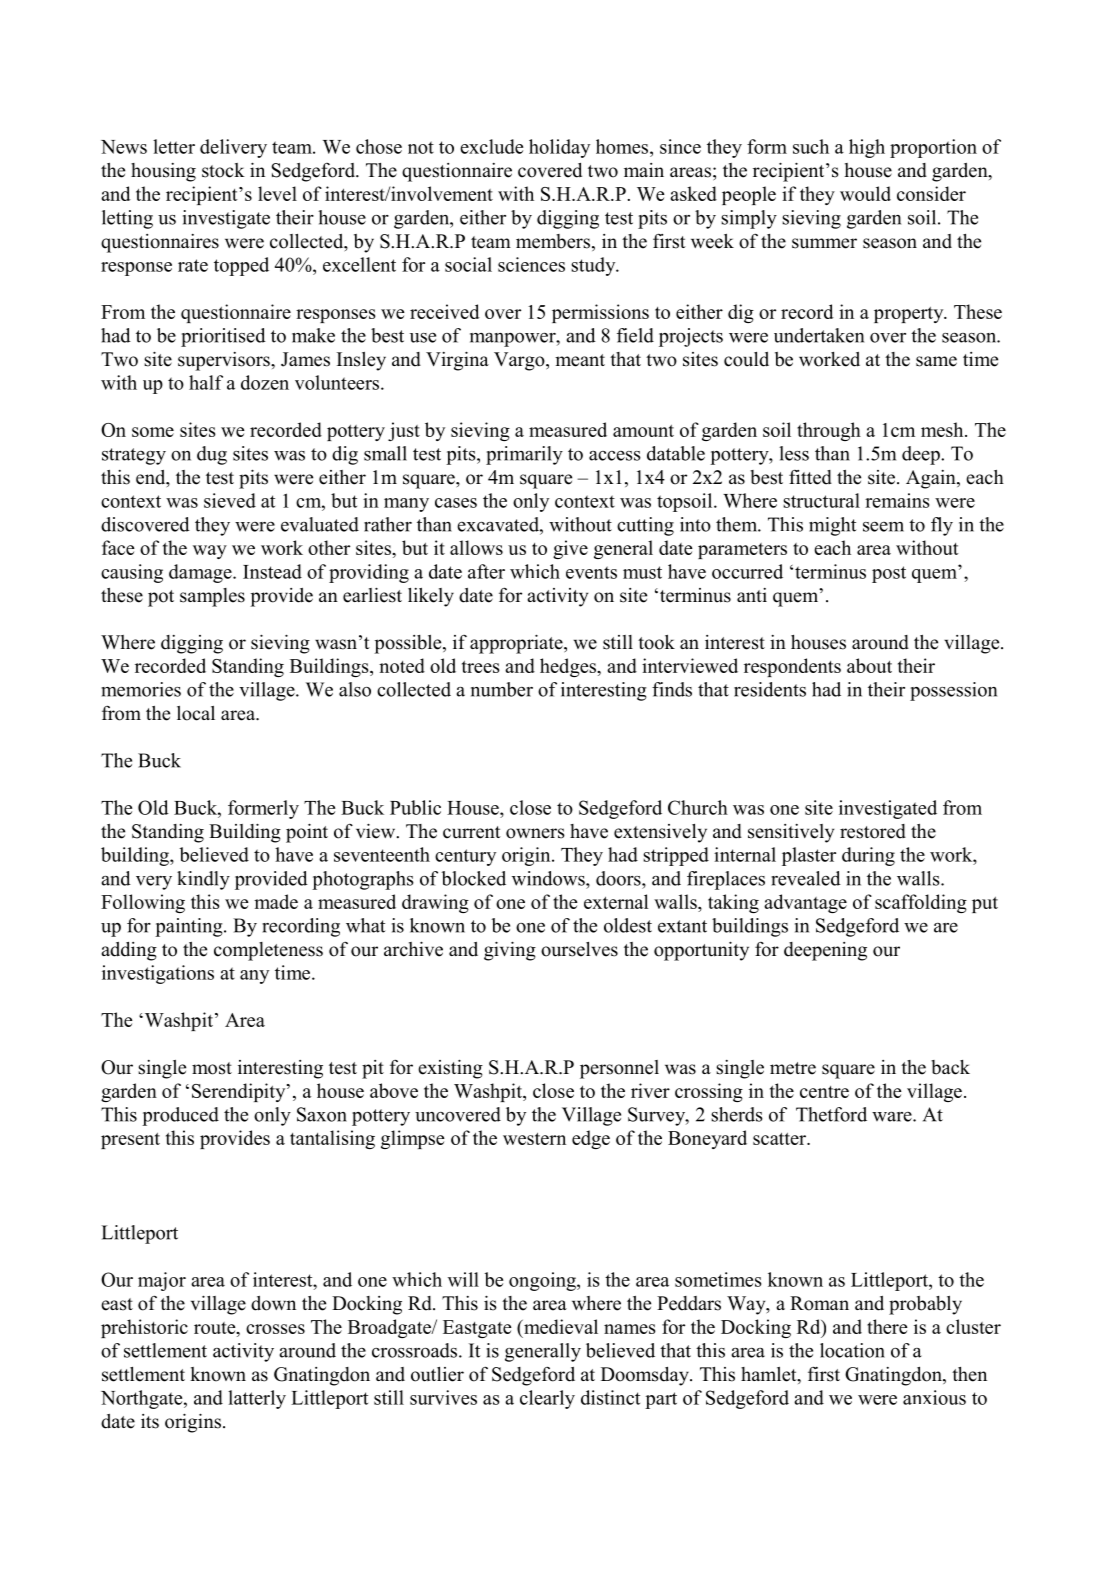 The width and height of the page is (1110, 1571). What do you see at coordinates (865, 193) in the page?
I see `would` at bounding box center [865, 193].
